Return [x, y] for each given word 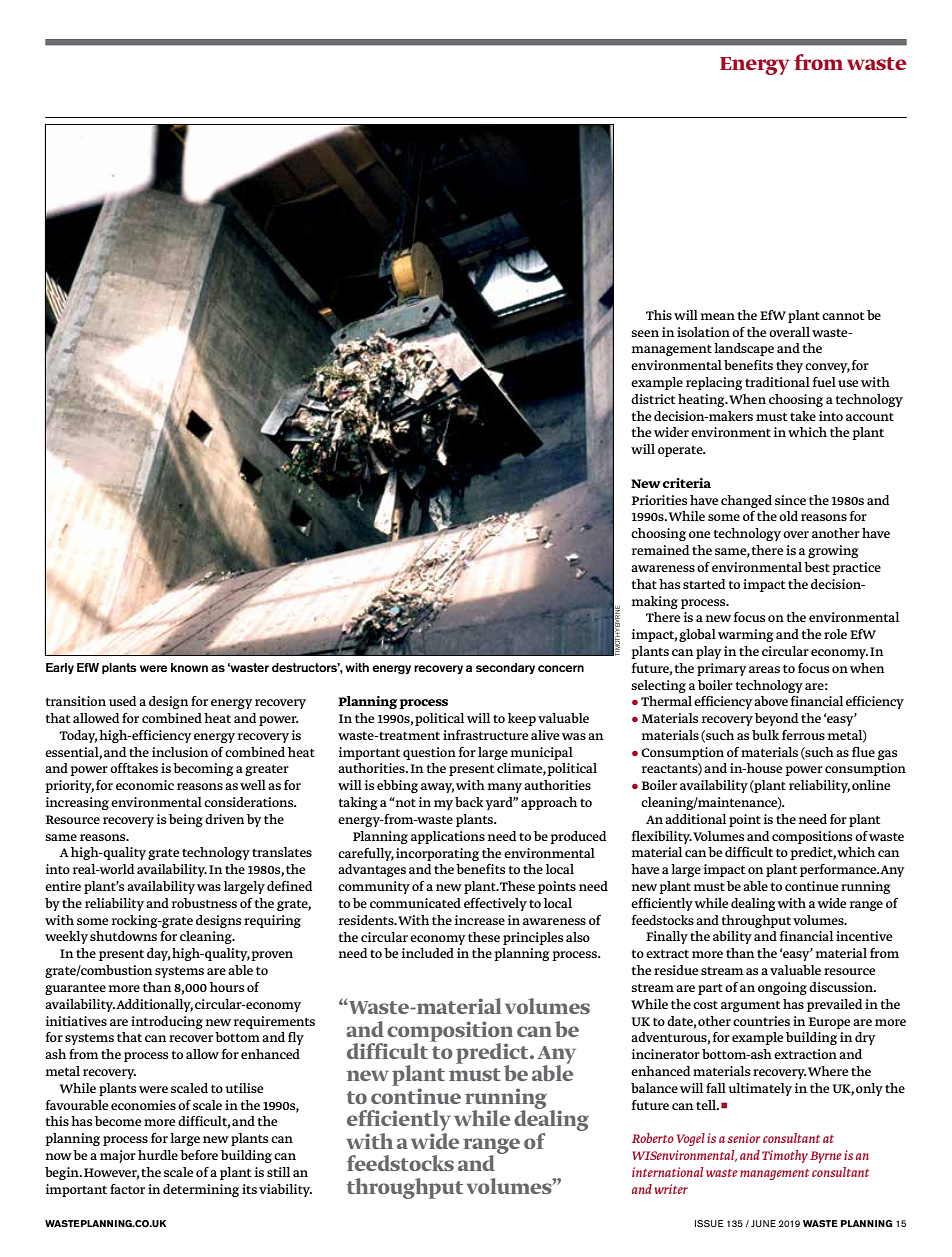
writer [671, 1189]
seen [645, 333]
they [789, 366]
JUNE [763, 1223]
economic [145, 785]
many [505, 788]
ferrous [803, 735]
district [653, 399]
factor [127, 1189]
